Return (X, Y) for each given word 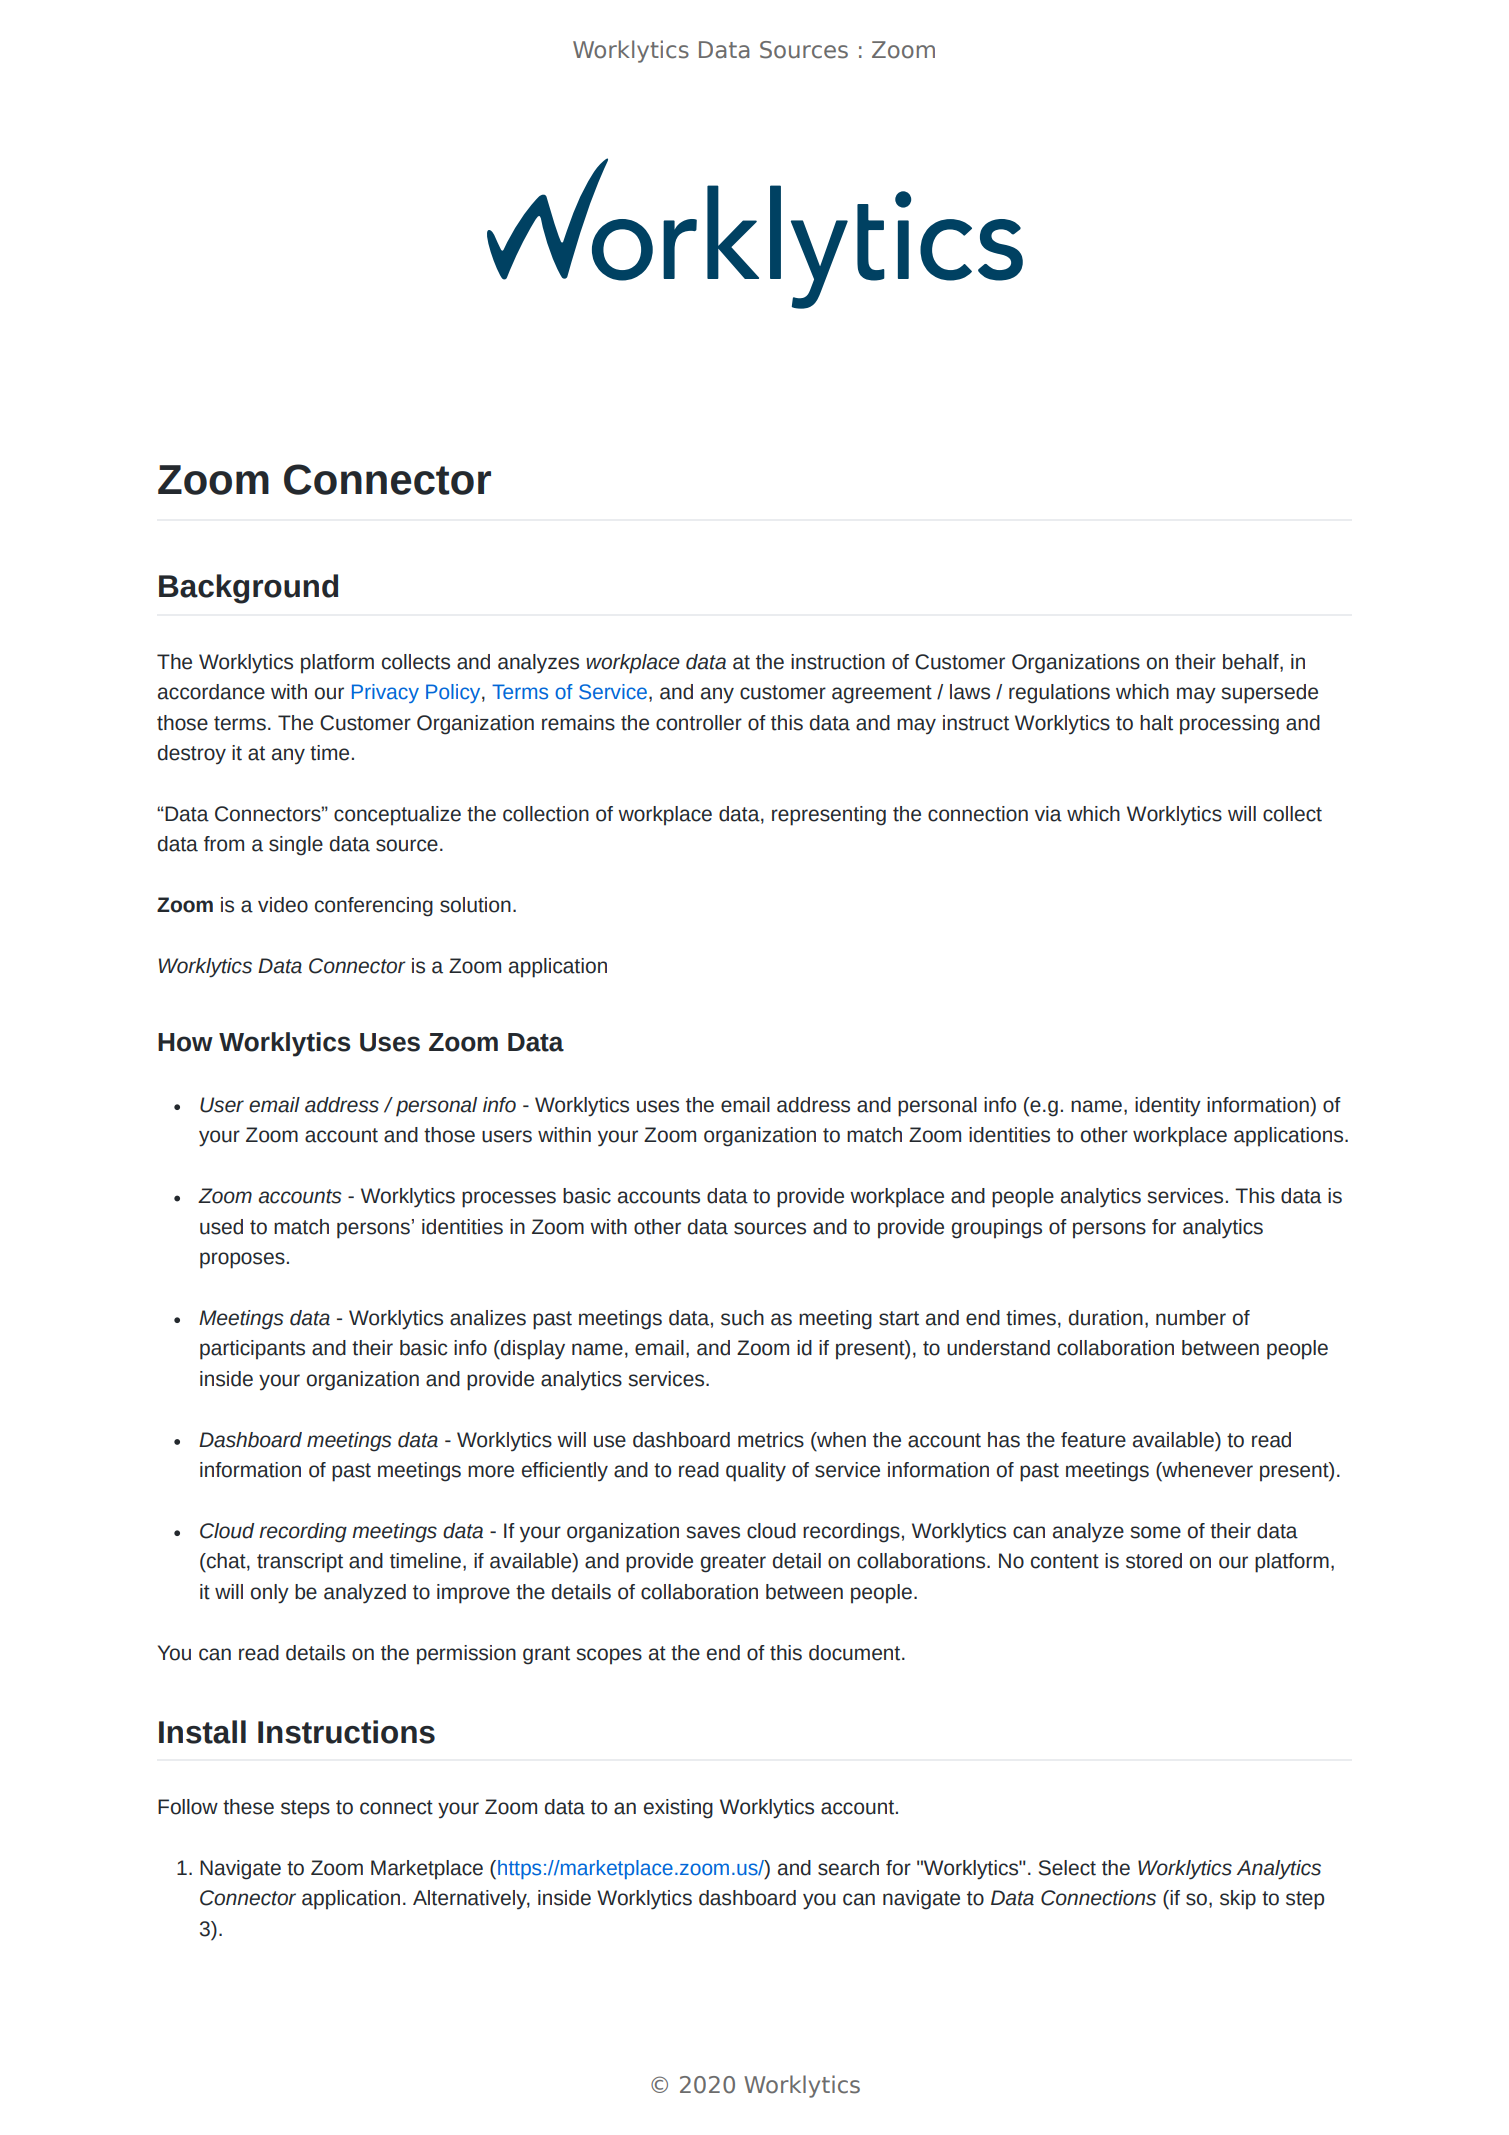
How (185, 1042)
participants (252, 1350)
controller (699, 723)
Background (248, 589)
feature (1093, 1440)
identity (1168, 1107)
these (248, 1807)
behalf (1252, 662)
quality (756, 1472)
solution (475, 905)
